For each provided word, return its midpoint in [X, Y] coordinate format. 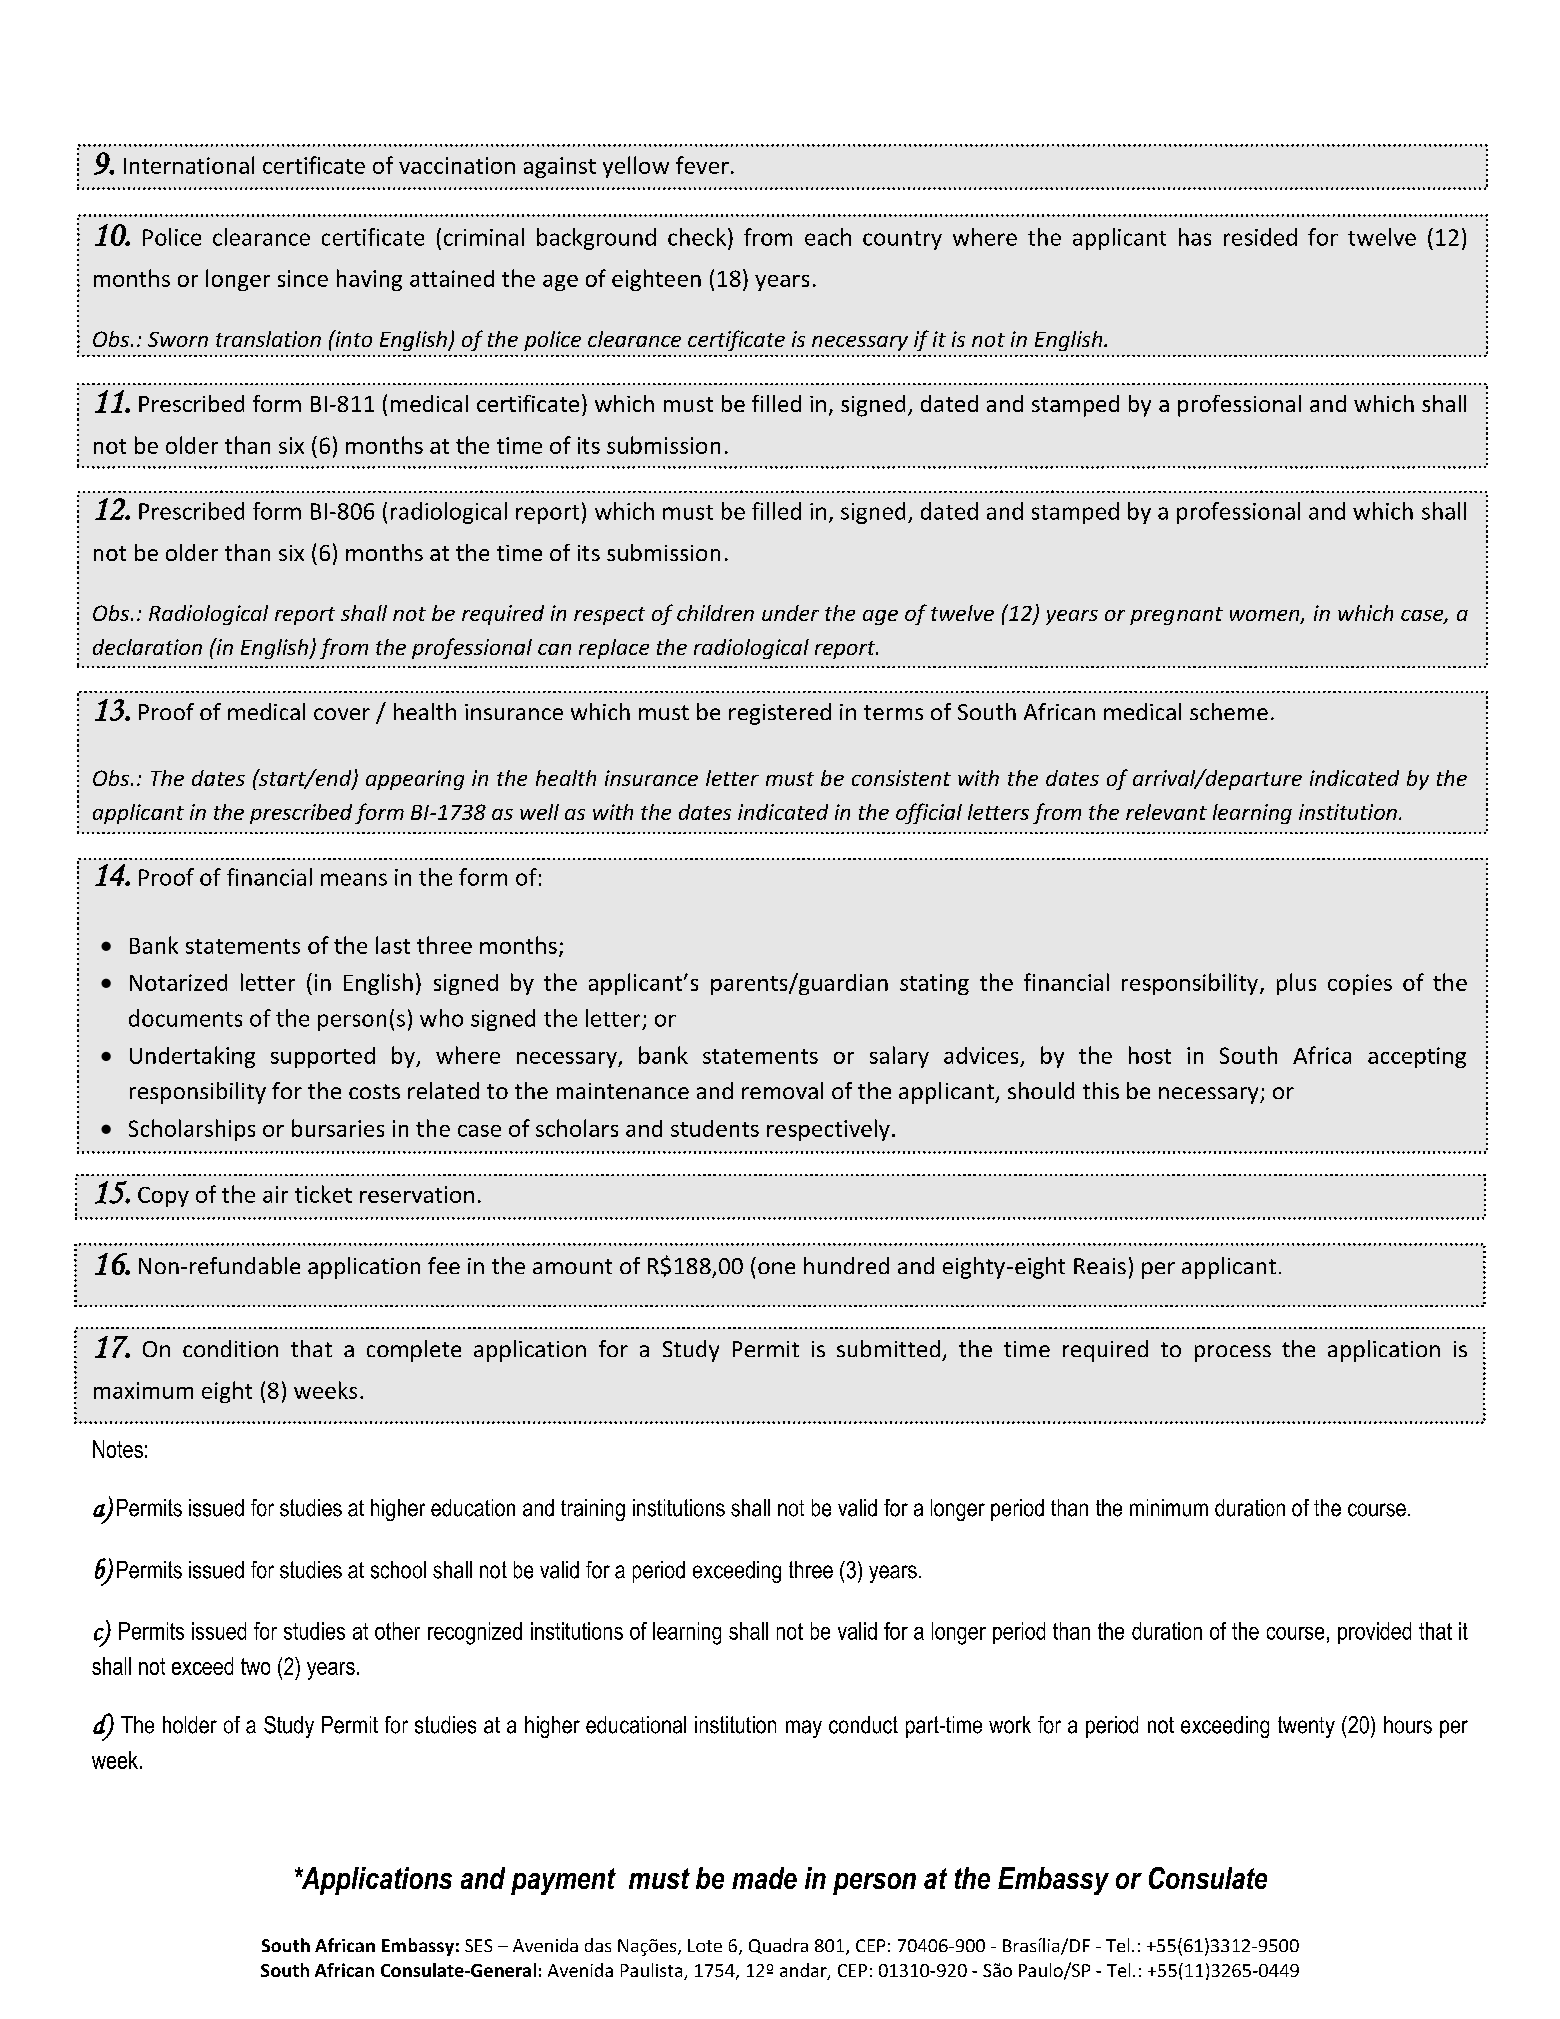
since [303, 278]
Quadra [778, 1946]
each [828, 237]
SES [478, 1945]
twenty [1306, 1727]
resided [1260, 237]
